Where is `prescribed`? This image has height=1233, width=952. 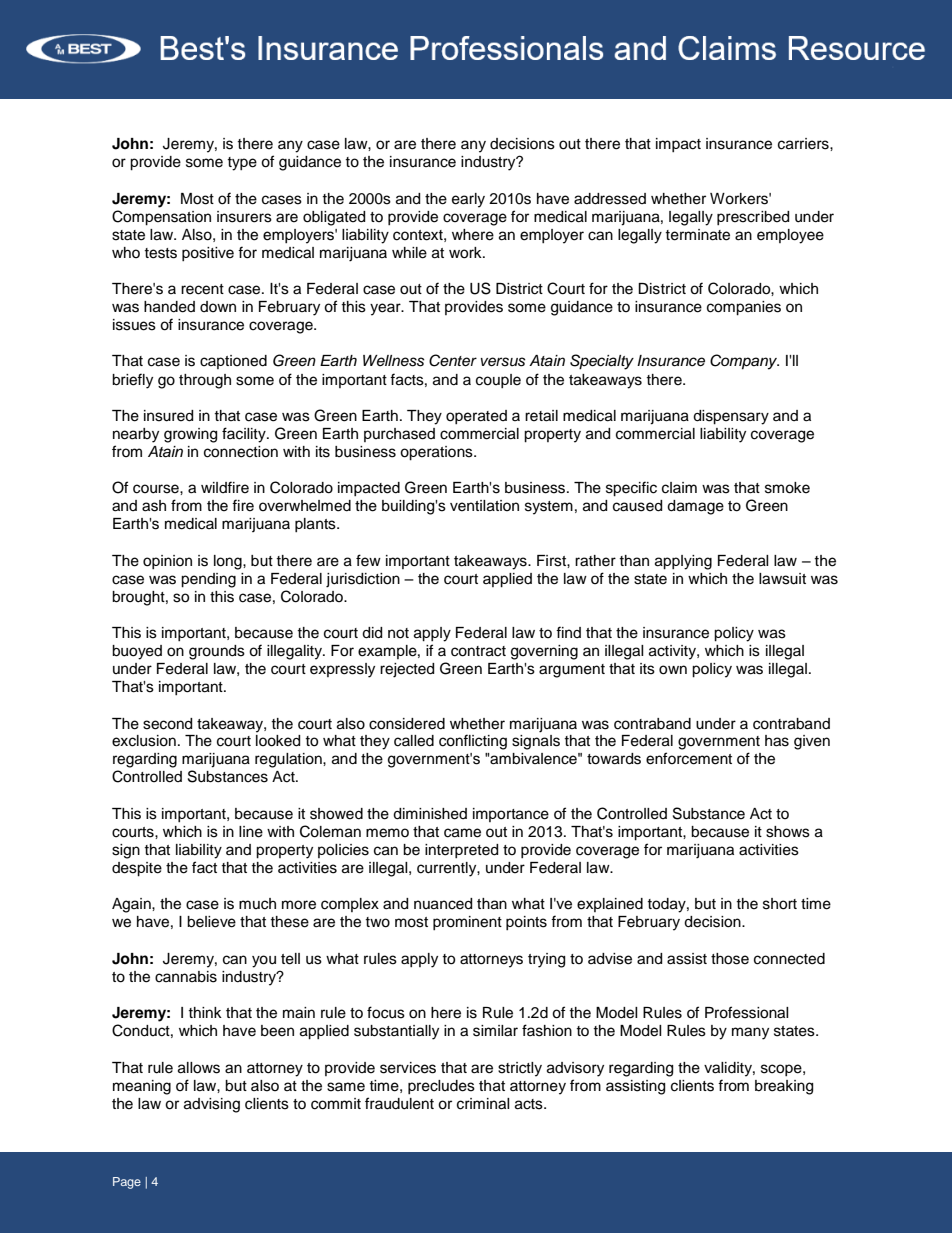
prescribed is located at coordinates (753, 218).
